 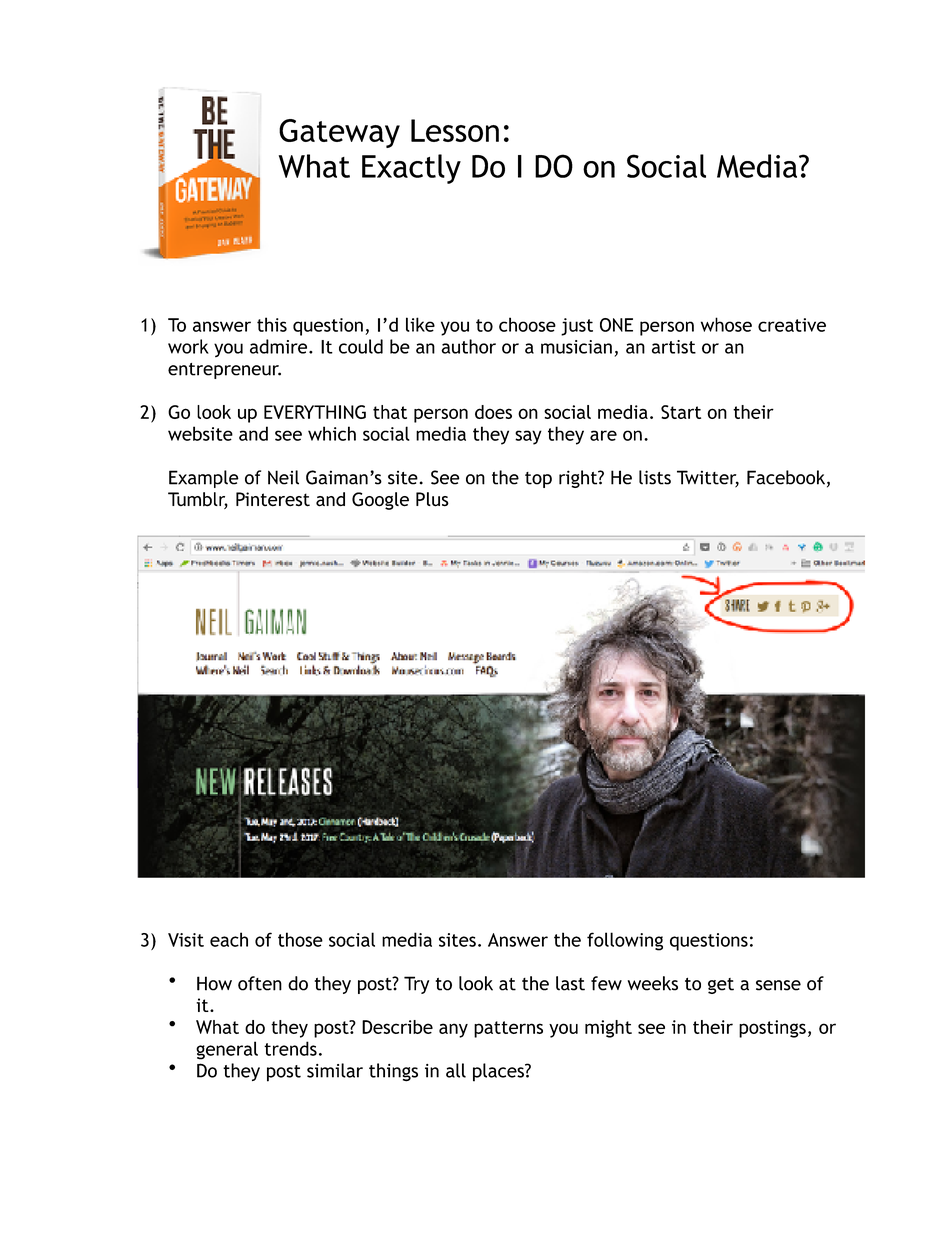 What do you see at coordinates (625, 941) in the screenshot?
I see `following` at bounding box center [625, 941].
